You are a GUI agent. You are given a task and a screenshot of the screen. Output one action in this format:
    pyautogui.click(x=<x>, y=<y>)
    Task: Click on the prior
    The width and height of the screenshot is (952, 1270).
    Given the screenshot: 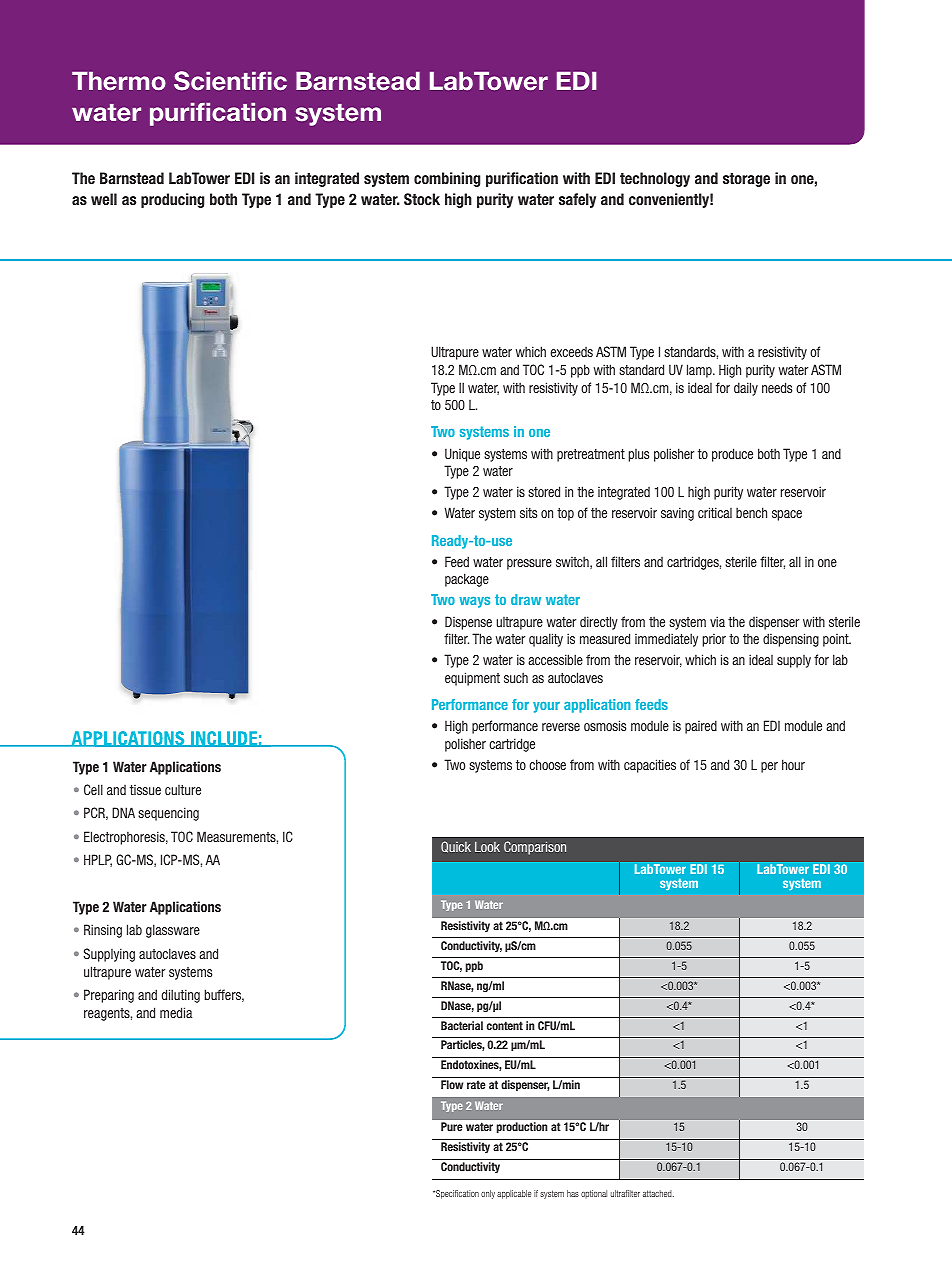 What is the action you would take?
    pyautogui.click(x=714, y=640)
